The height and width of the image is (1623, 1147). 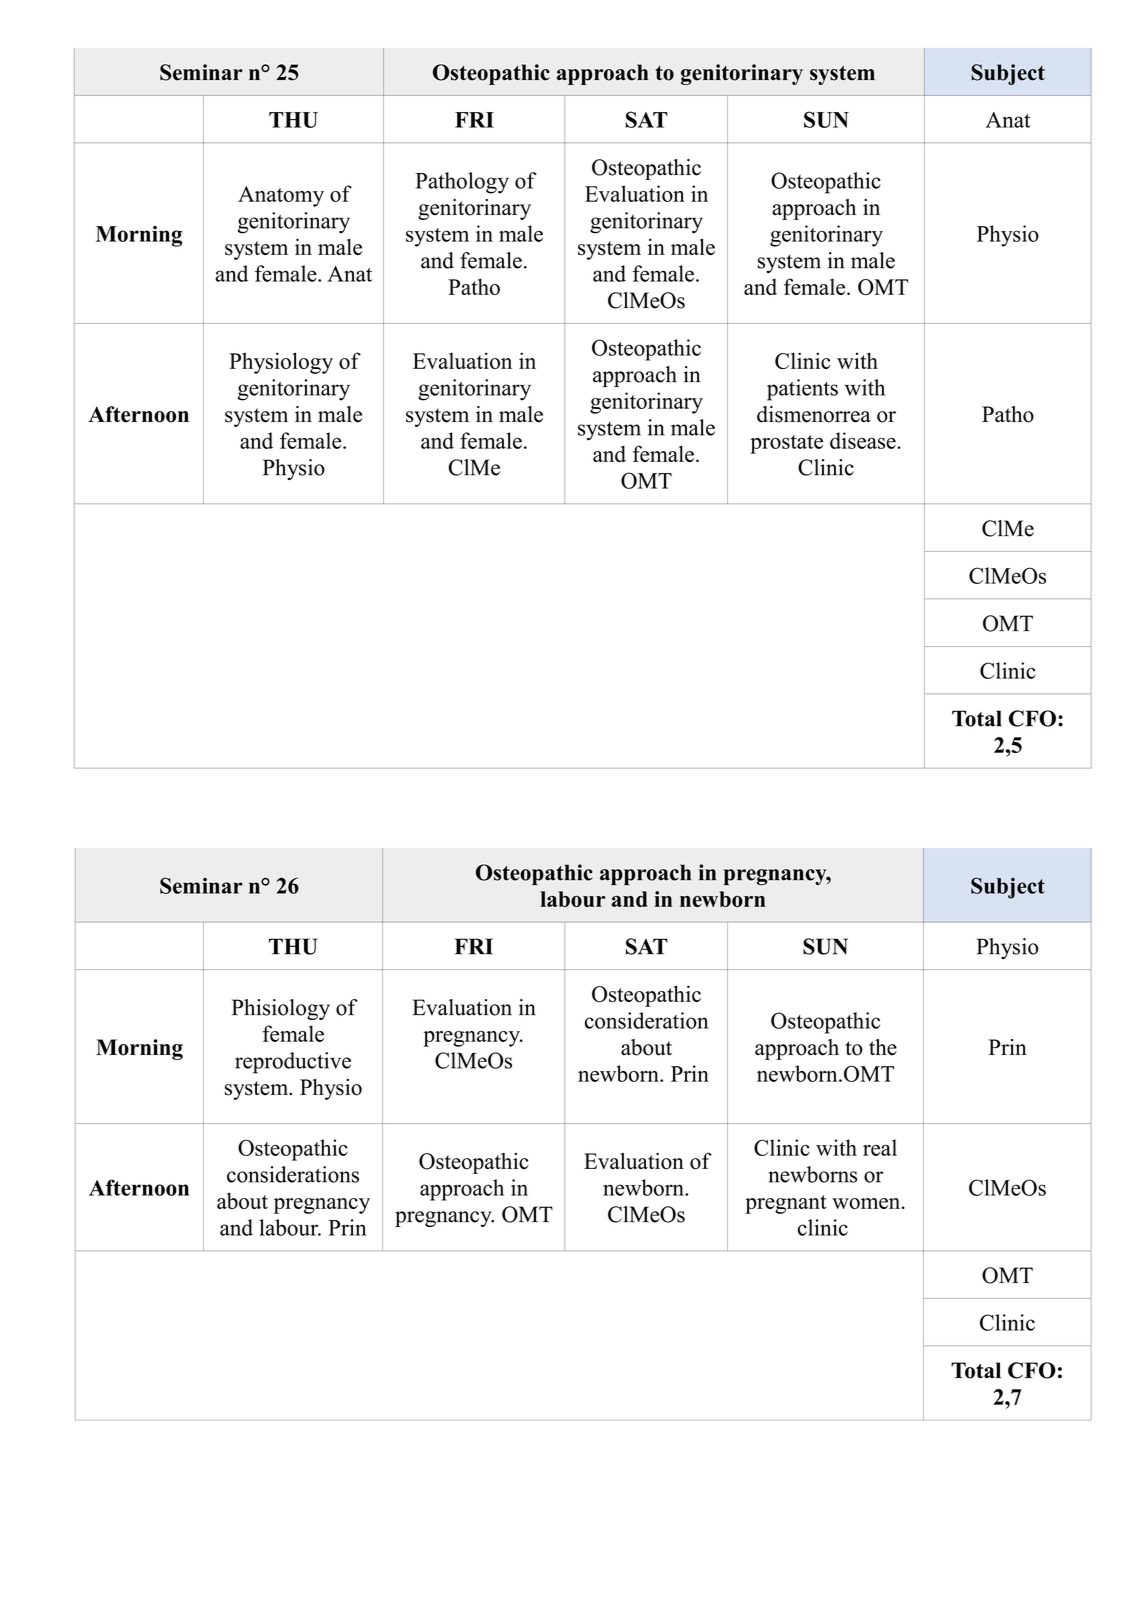 What do you see at coordinates (802, 390) in the image?
I see `patients` at bounding box center [802, 390].
